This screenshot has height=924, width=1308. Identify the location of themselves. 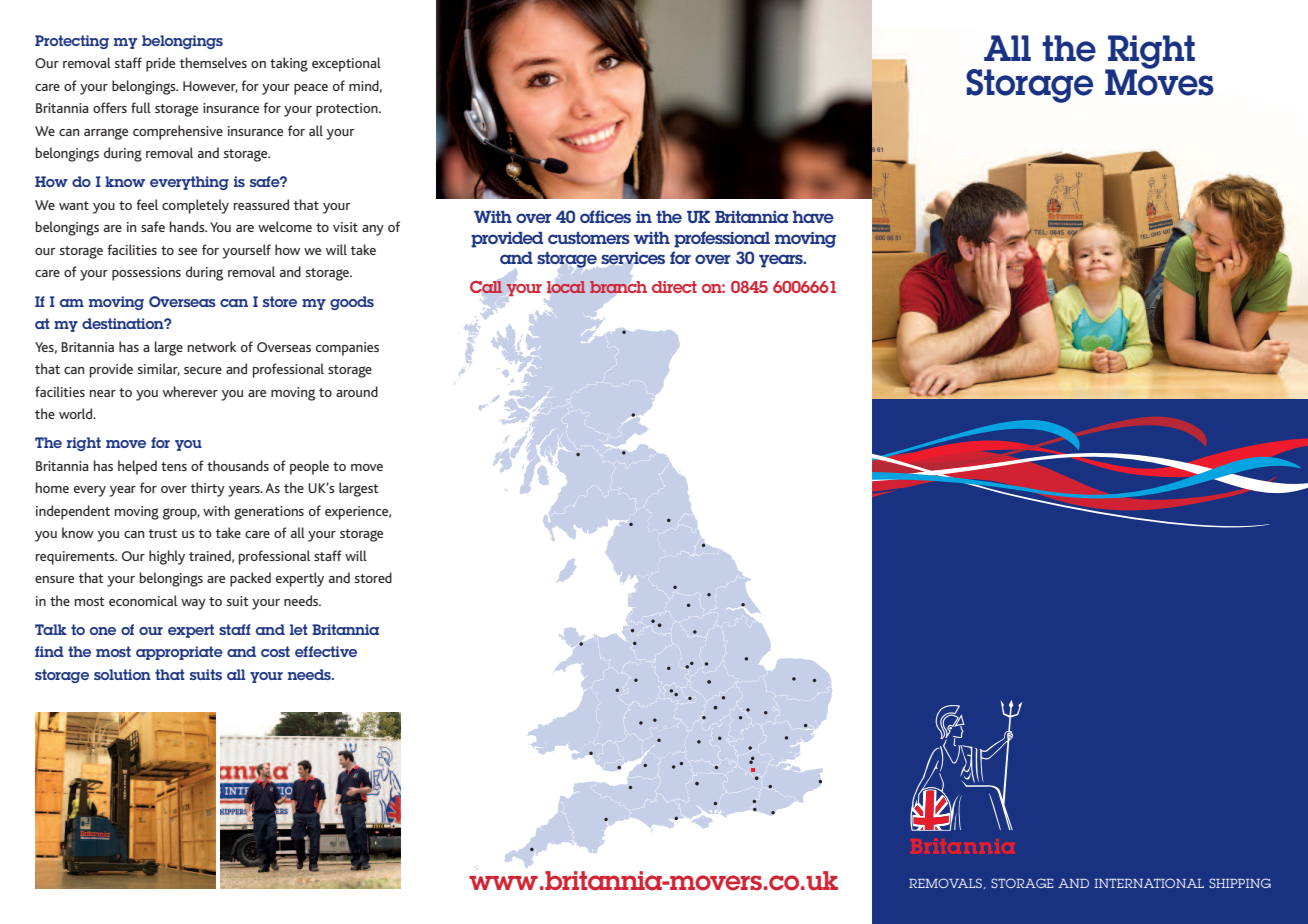
(213, 62).
